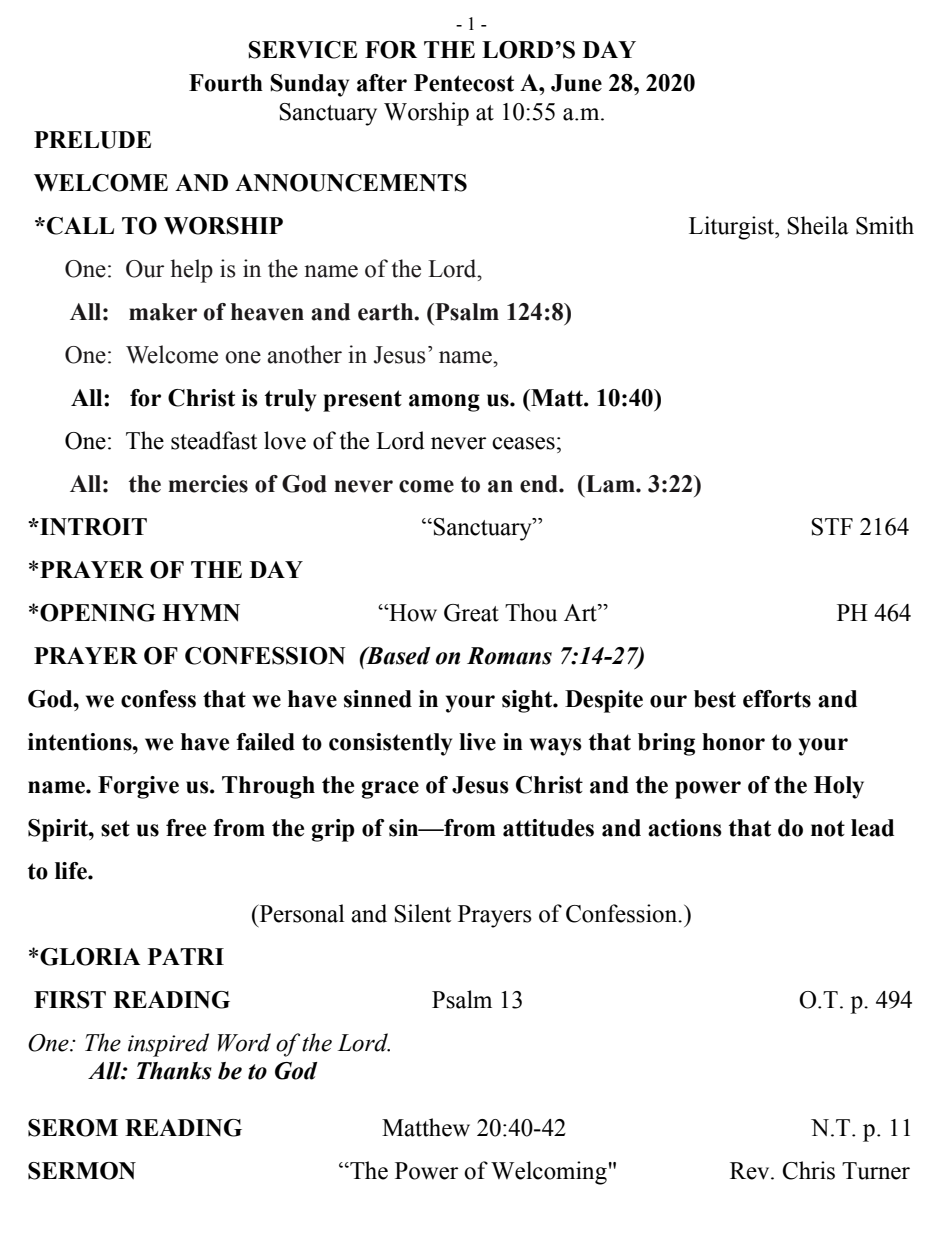  Describe the element at coordinates (214, 440) in the image. I see `steadfast` at that location.
